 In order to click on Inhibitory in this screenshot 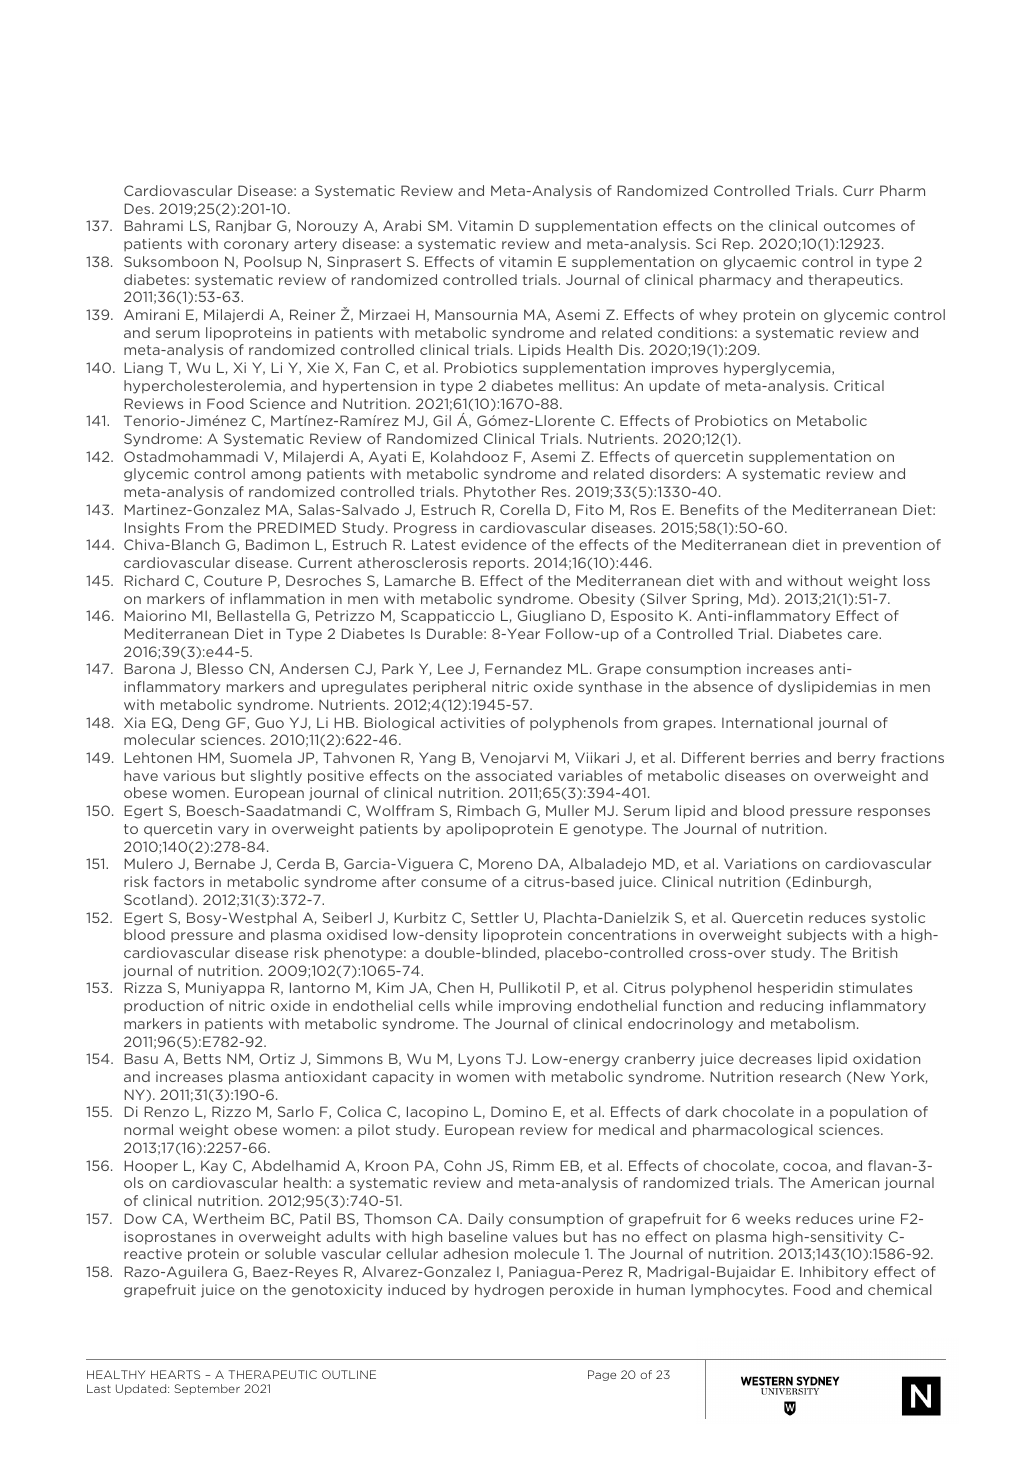, I will do `click(834, 1273)`.
